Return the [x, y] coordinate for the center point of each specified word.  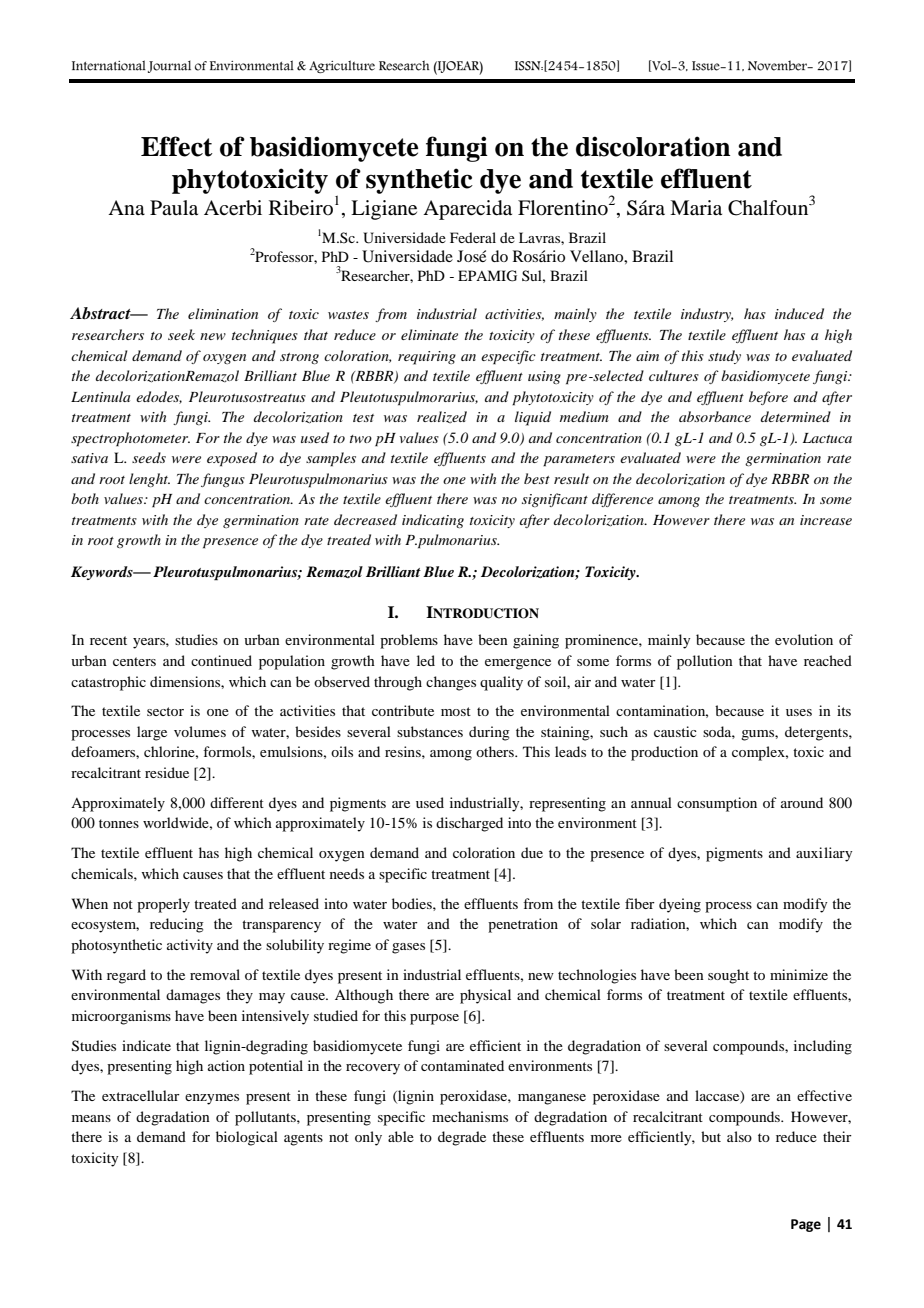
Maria [696, 208]
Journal [169, 67]
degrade [462, 1138]
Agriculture [342, 66]
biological [247, 1138]
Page [806, 1225]
